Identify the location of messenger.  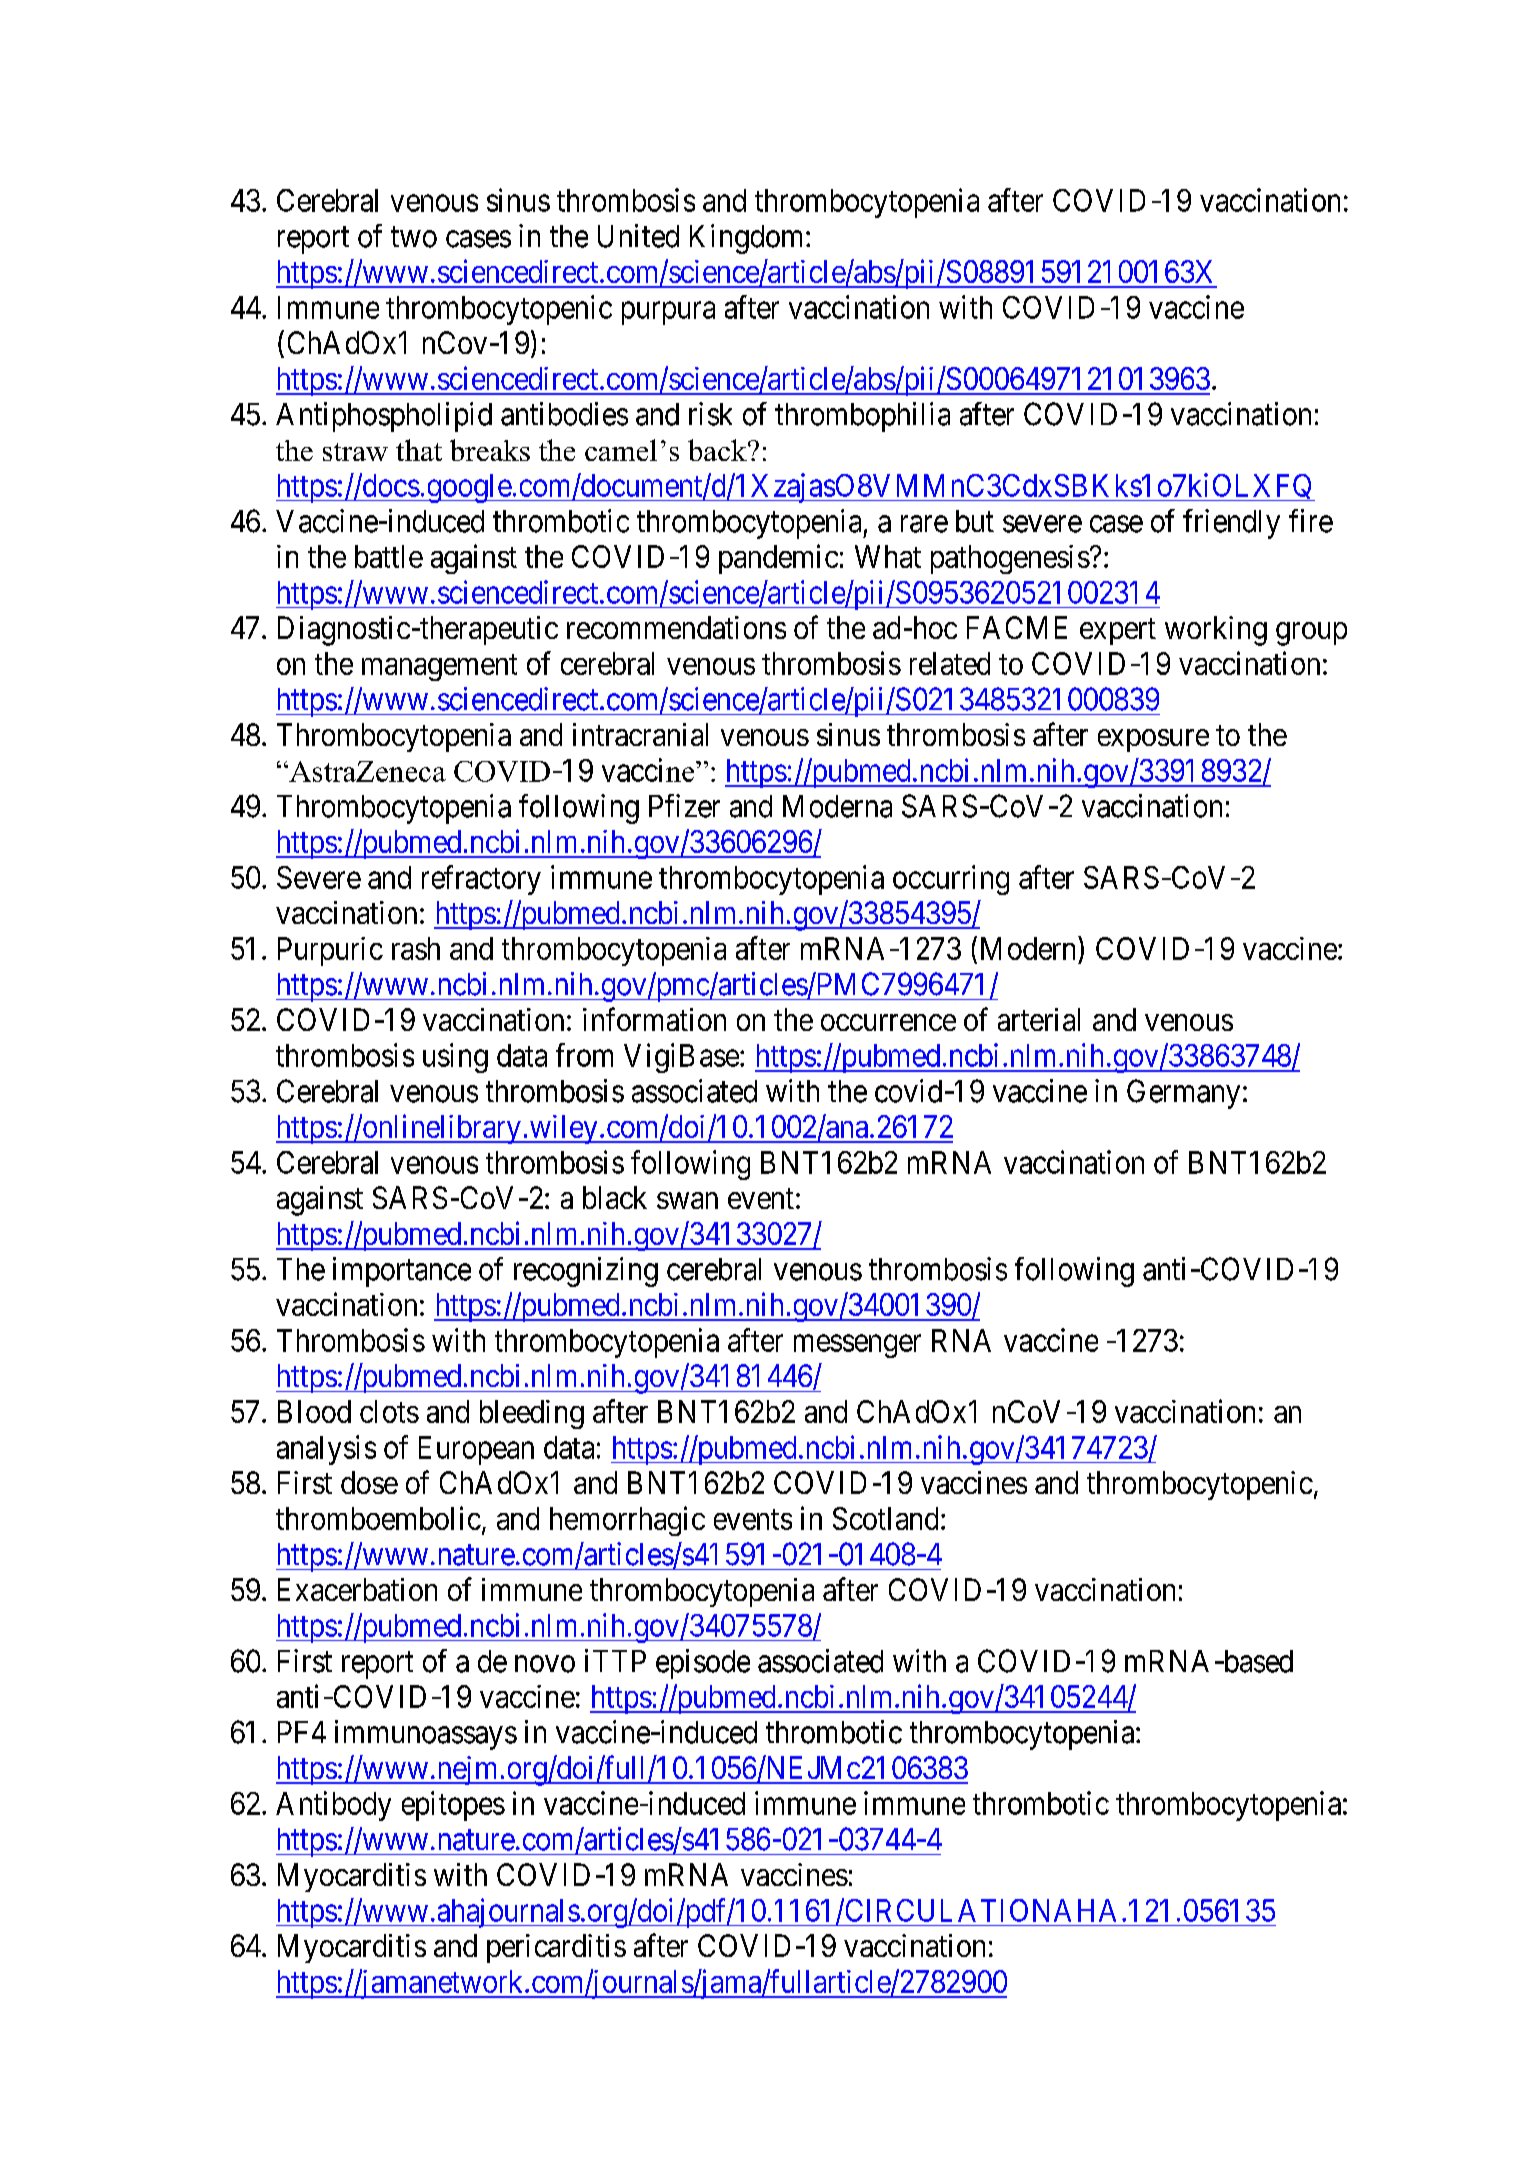
(857, 1346).
